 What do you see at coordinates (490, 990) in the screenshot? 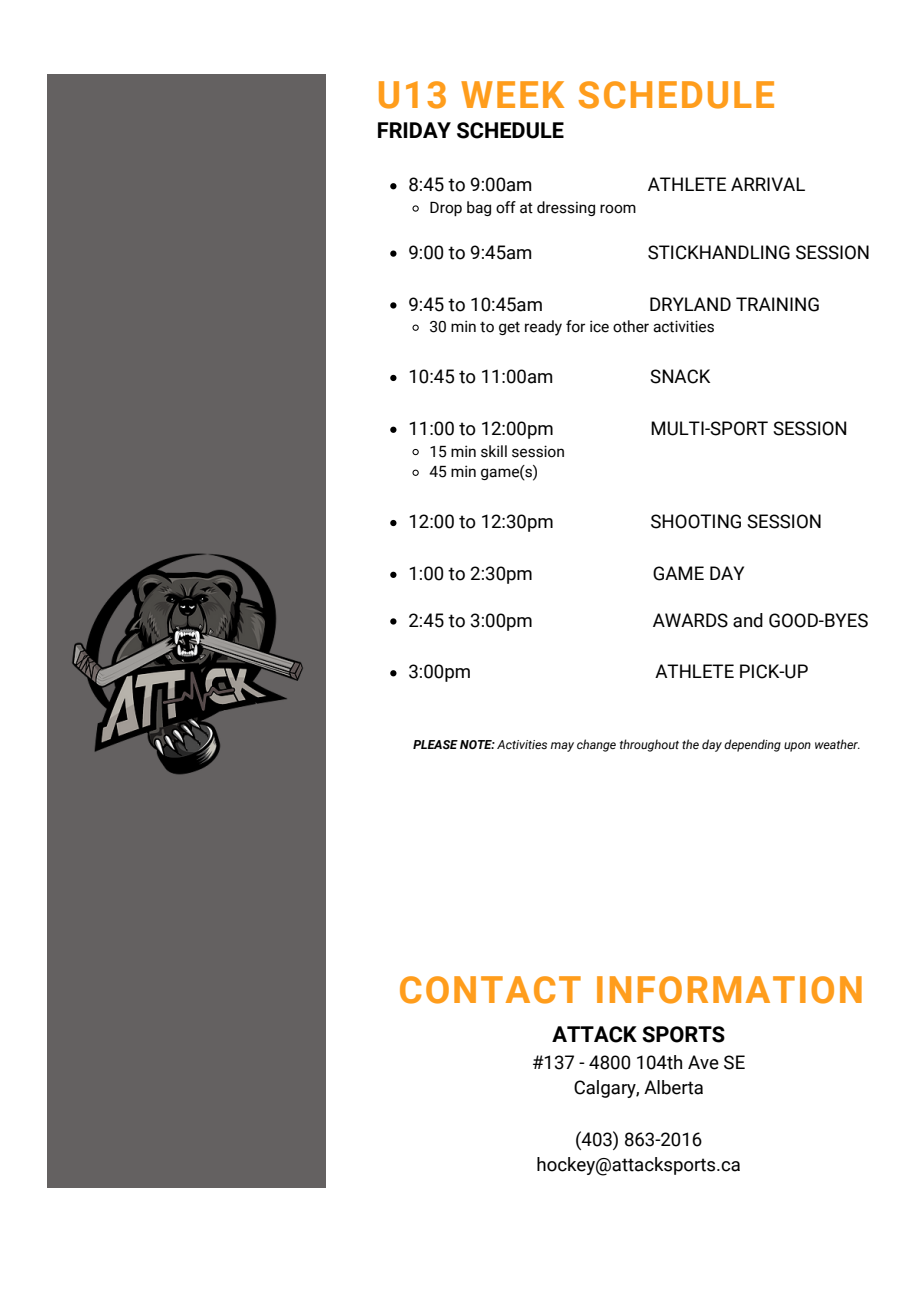
I see `CONTACT` at bounding box center [490, 990].
